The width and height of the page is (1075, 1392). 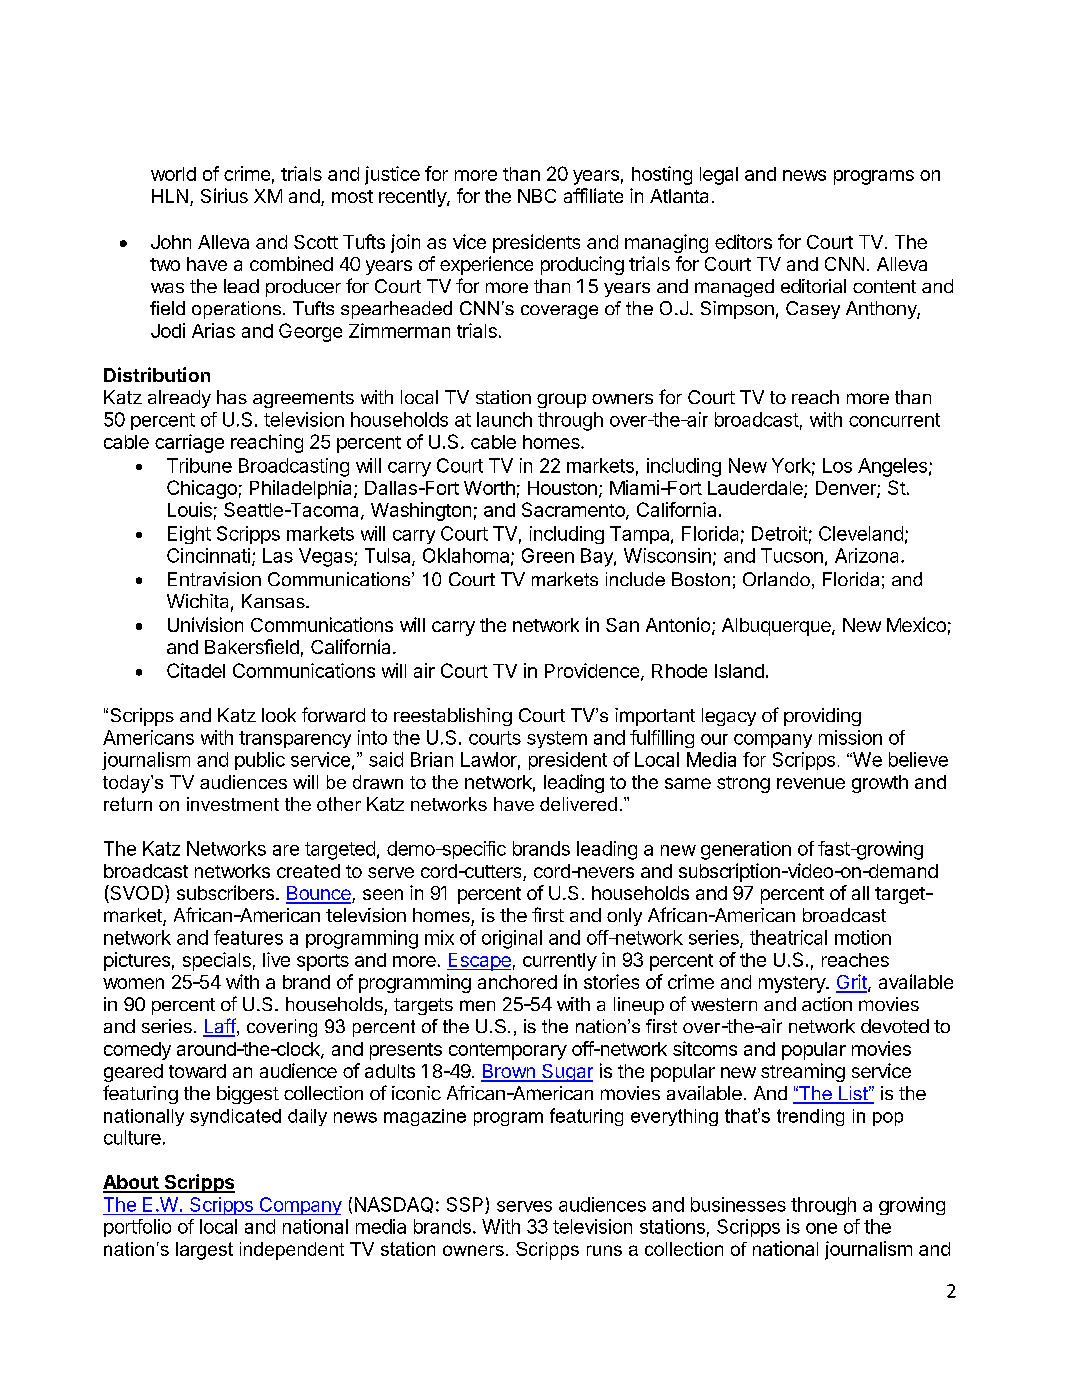 What do you see at coordinates (743, 241) in the page?
I see `editors` at bounding box center [743, 241].
